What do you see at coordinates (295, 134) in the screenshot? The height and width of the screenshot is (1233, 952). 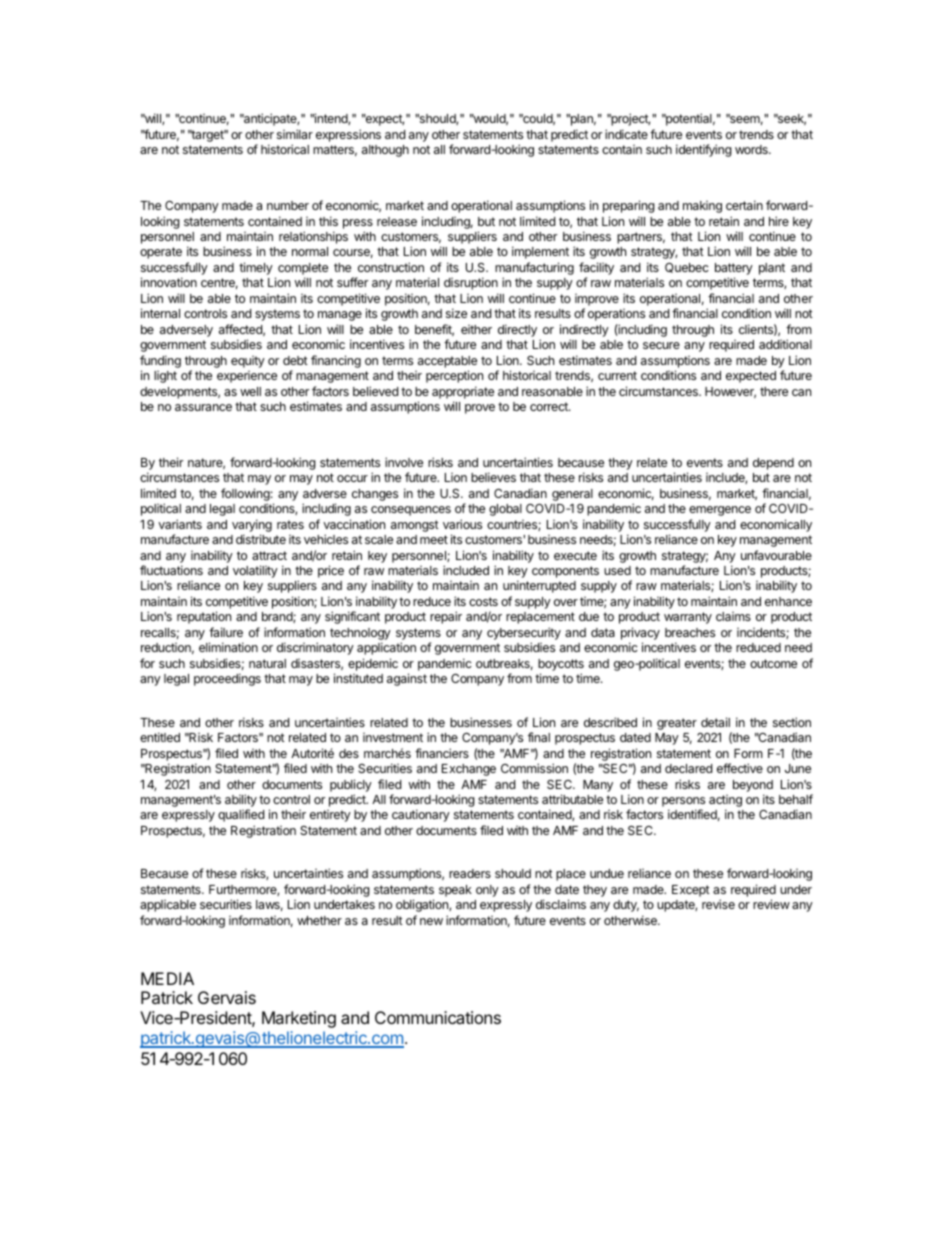 I see `similar` at bounding box center [295, 134].
